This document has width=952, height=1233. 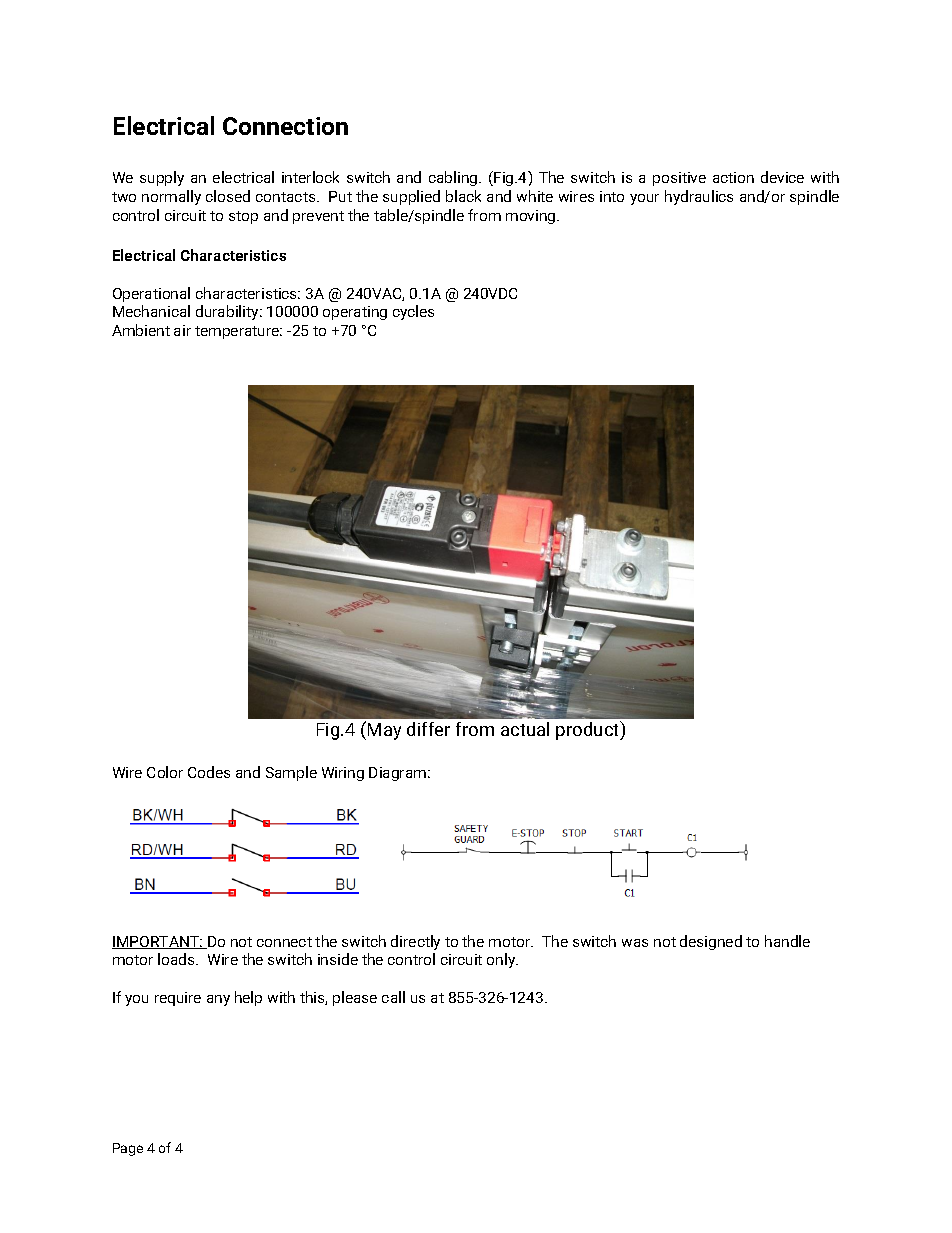 What do you see at coordinates (699, 197) in the document?
I see `hydraulics` at bounding box center [699, 197].
